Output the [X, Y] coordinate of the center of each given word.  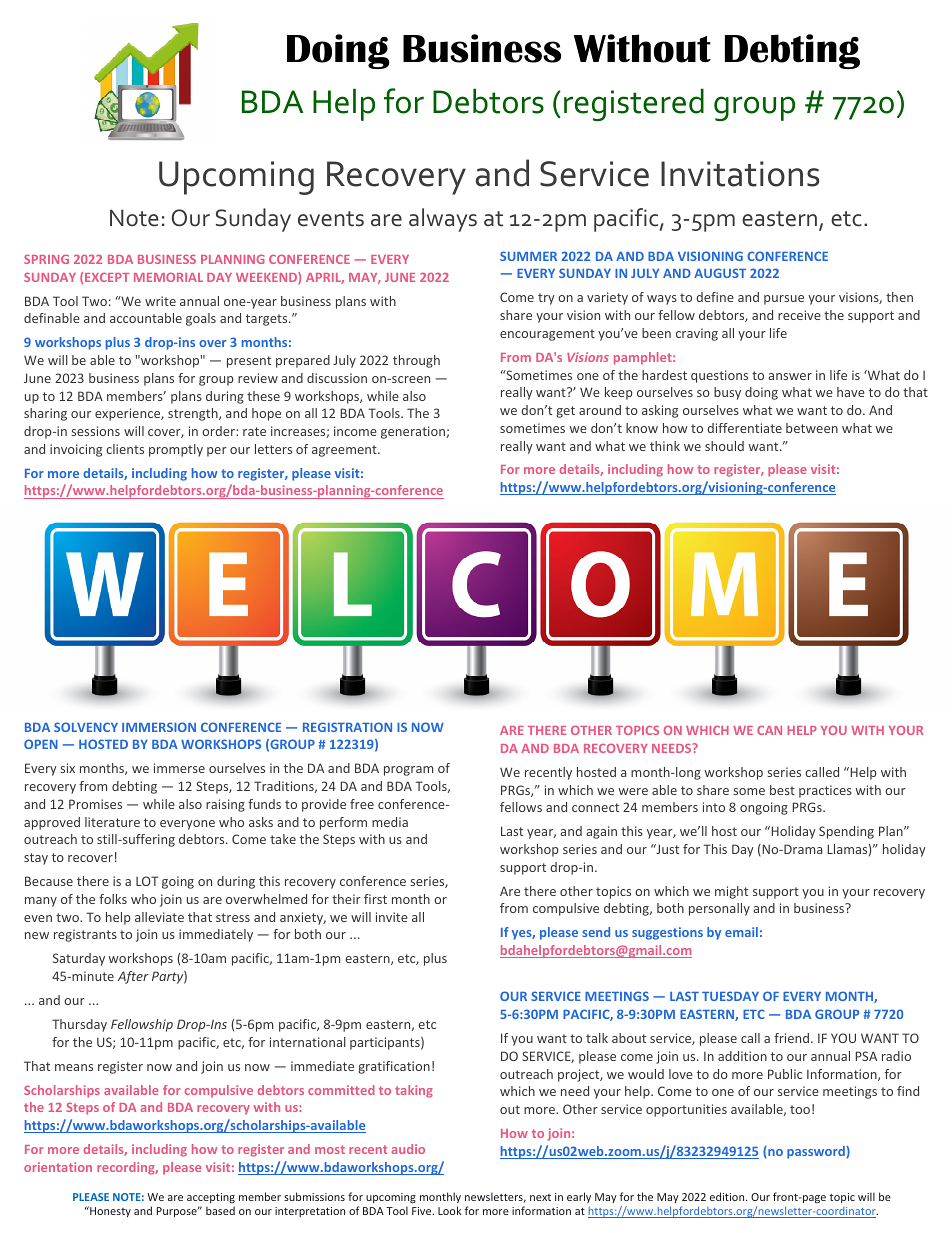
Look [449, 1210]
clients [125, 449]
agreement [345, 451]
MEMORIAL [168, 277]
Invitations [740, 174]
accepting [211, 1198]
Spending [846, 832]
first [375, 899]
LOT [147, 881]
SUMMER [528, 256]
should [724, 446]
